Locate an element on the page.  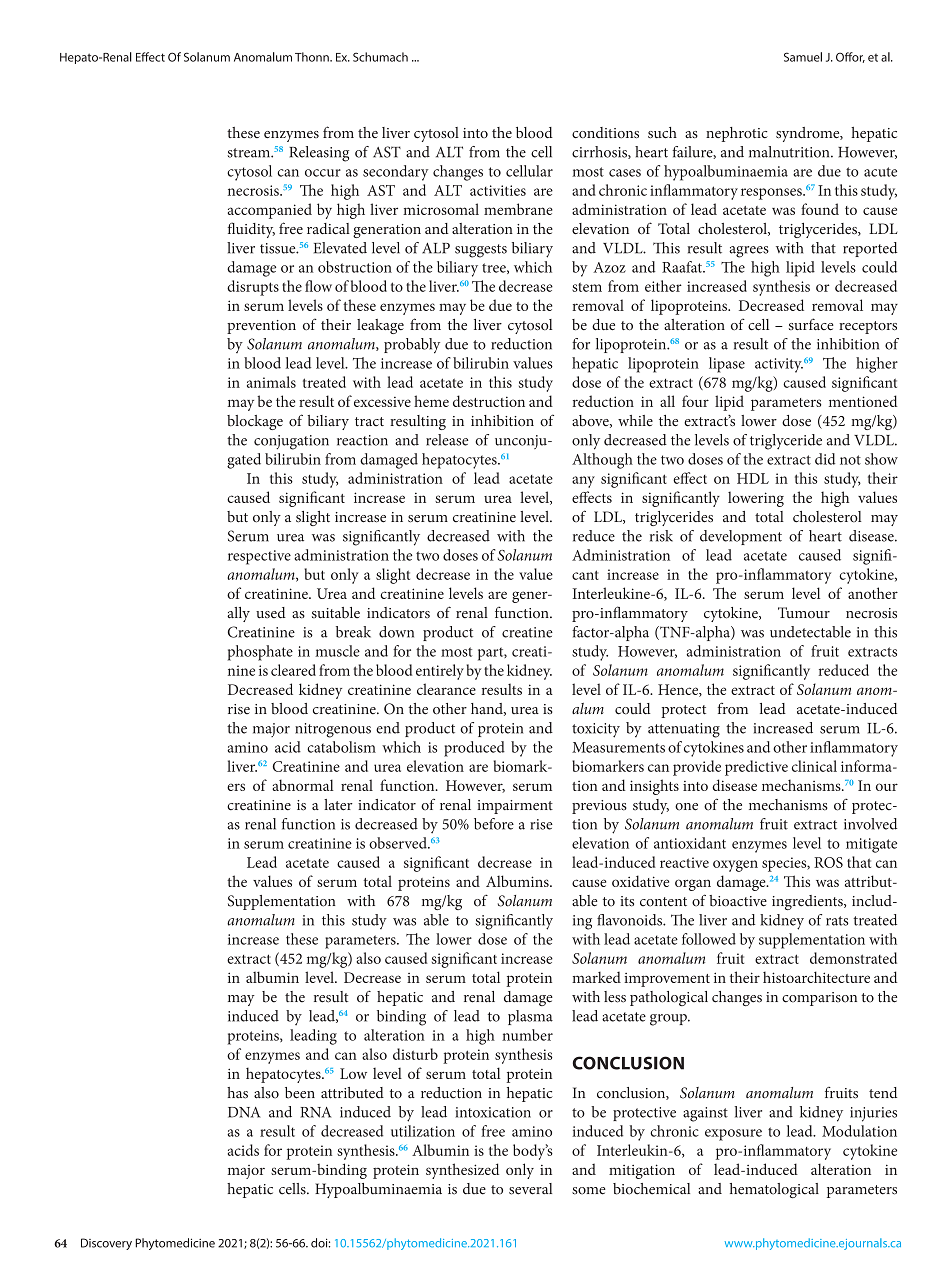
before is located at coordinates (494, 824).
